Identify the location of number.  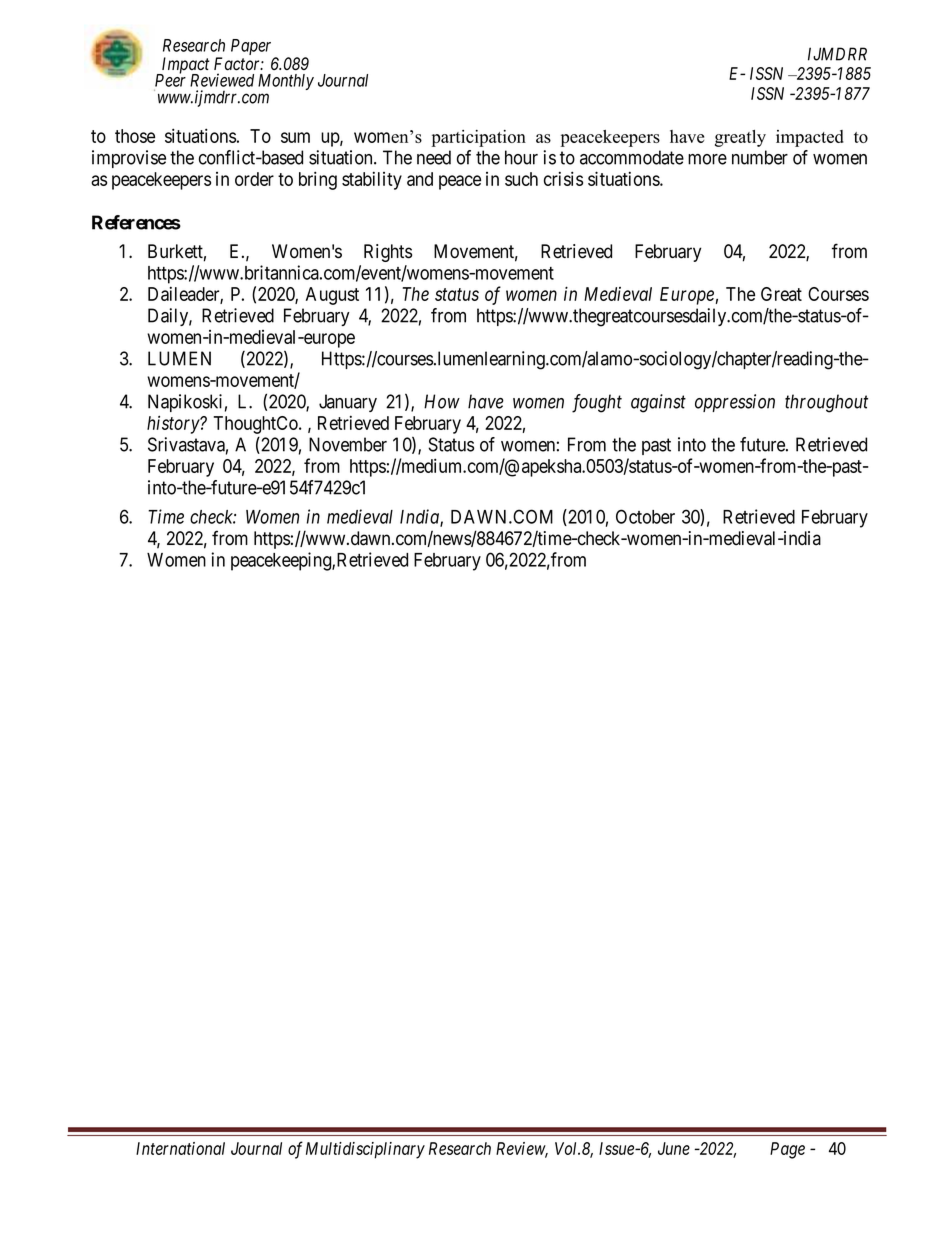
(760, 157).
